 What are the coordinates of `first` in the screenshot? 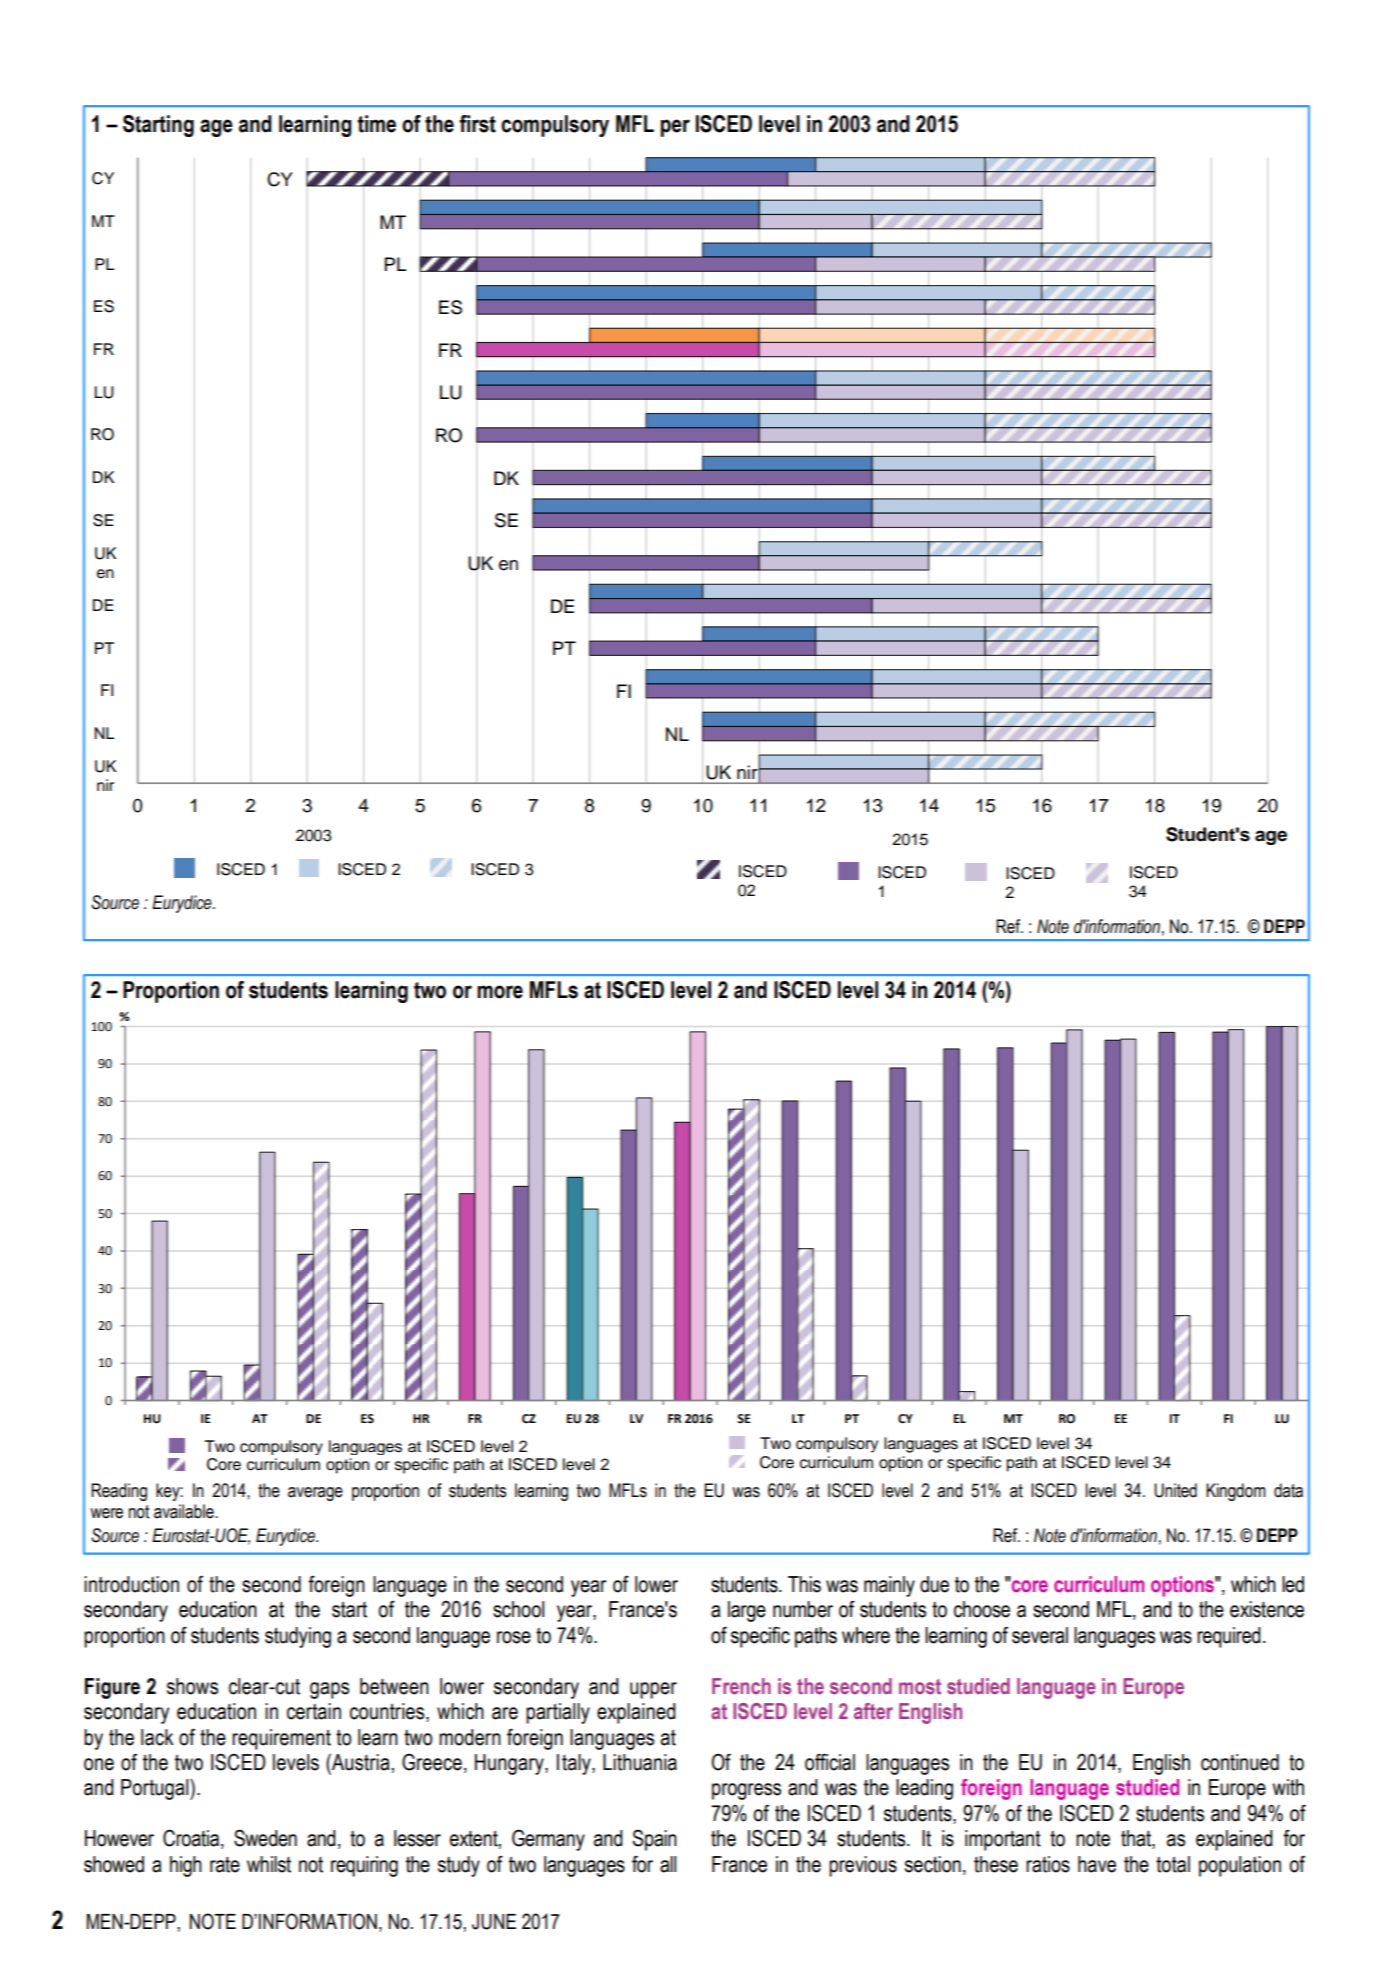 It's located at (477, 124).
